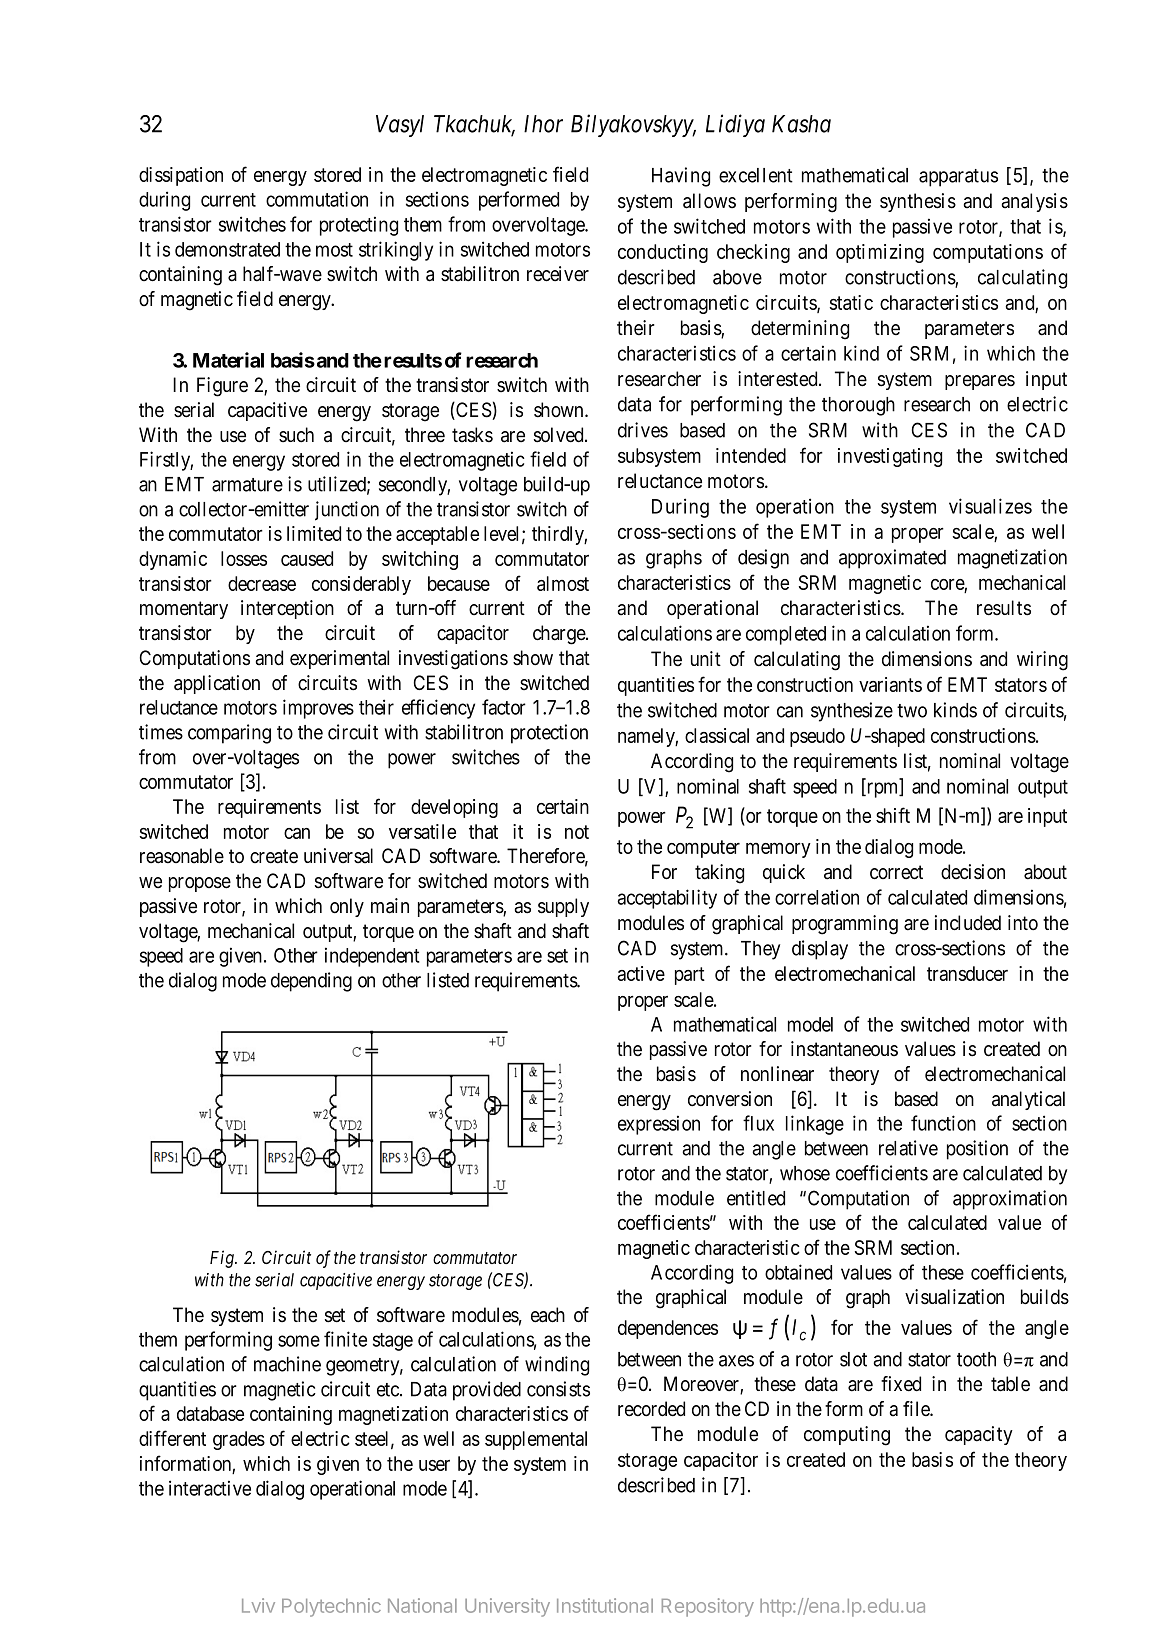 This image has height=1651, width=1167. What do you see at coordinates (605, 1605) in the image?
I see `Institutional` at bounding box center [605, 1605].
